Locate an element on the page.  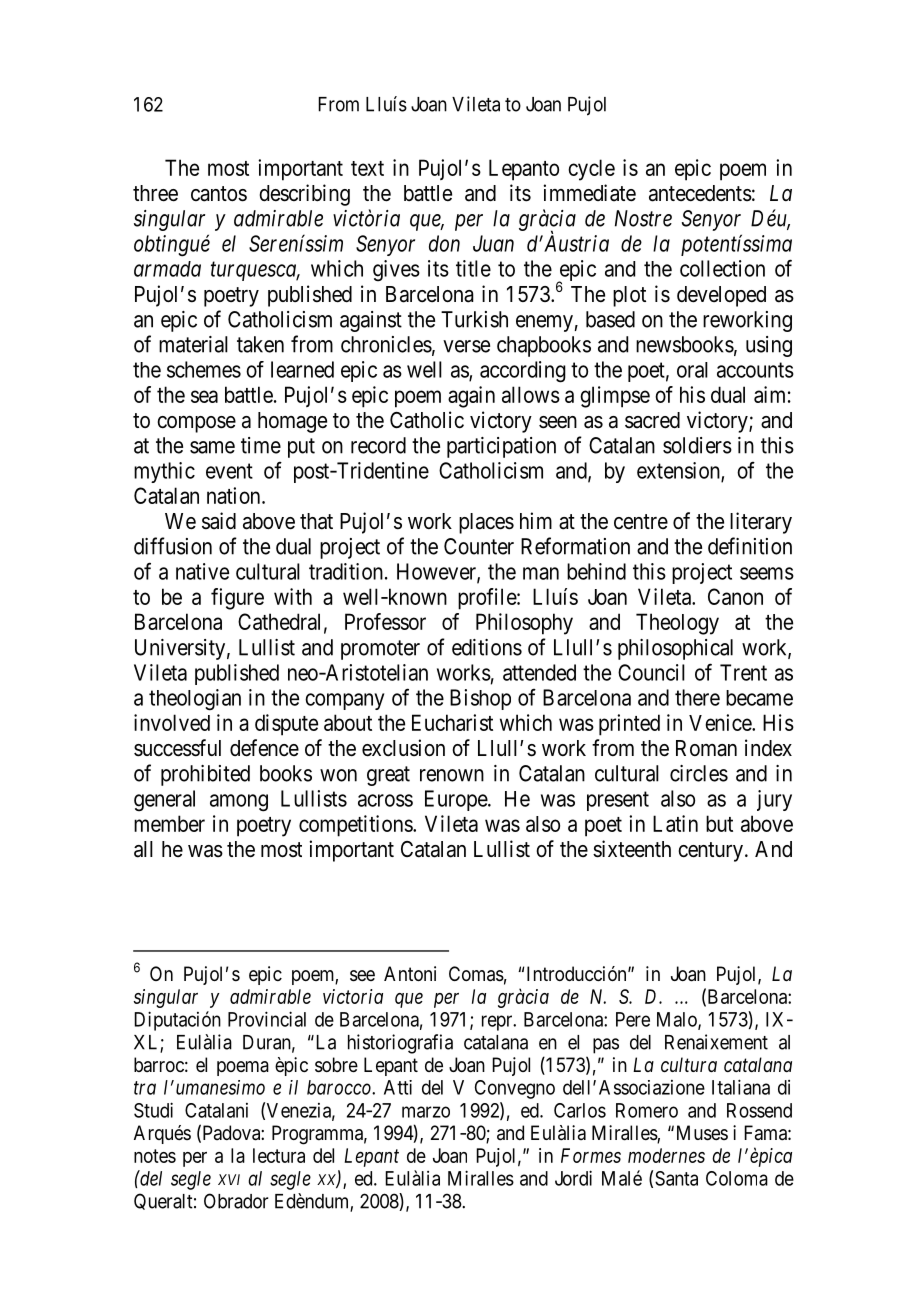
Santa is located at coordinates (676, 1178).
